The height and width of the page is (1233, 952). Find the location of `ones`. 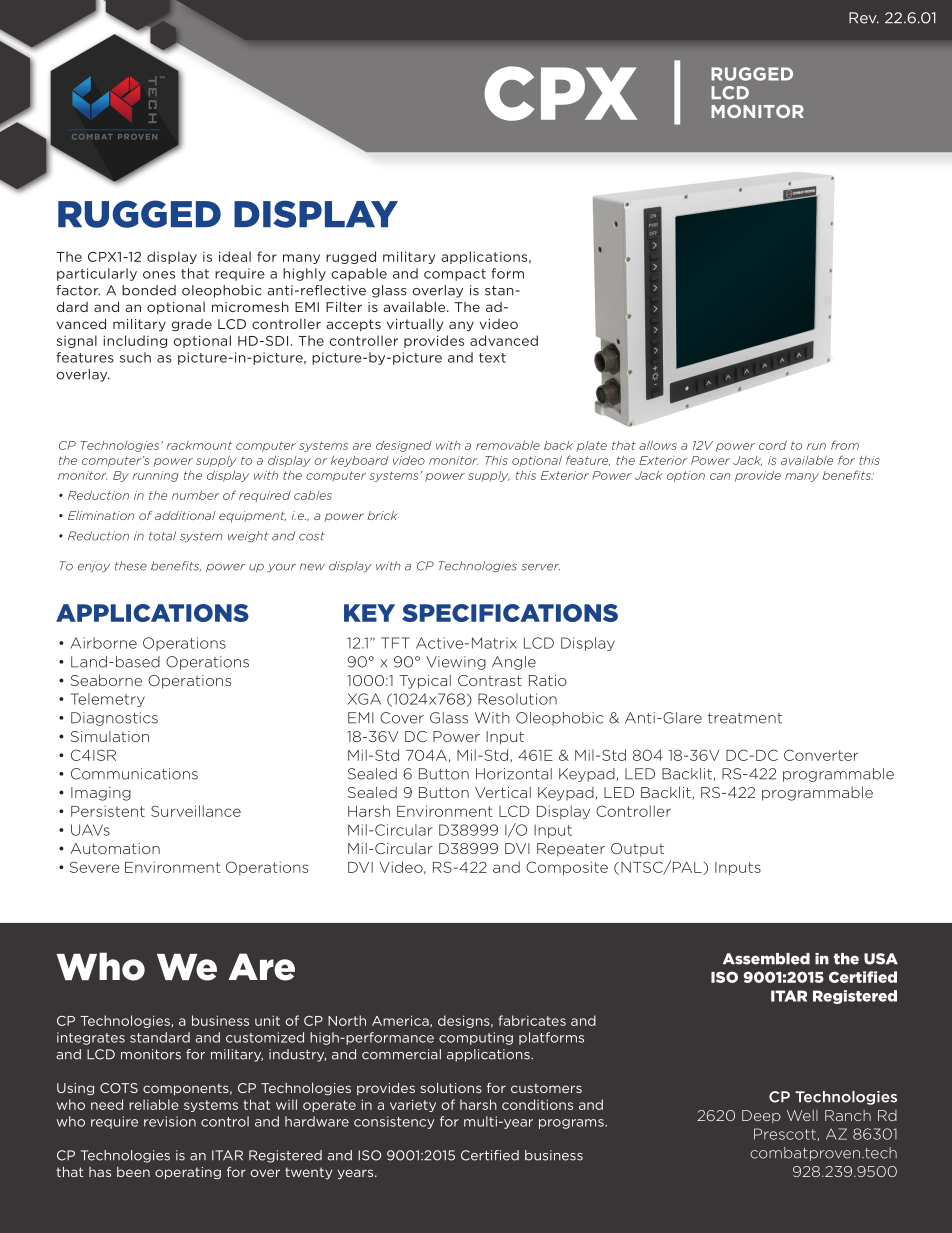

ones is located at coordinates (159, 275).
